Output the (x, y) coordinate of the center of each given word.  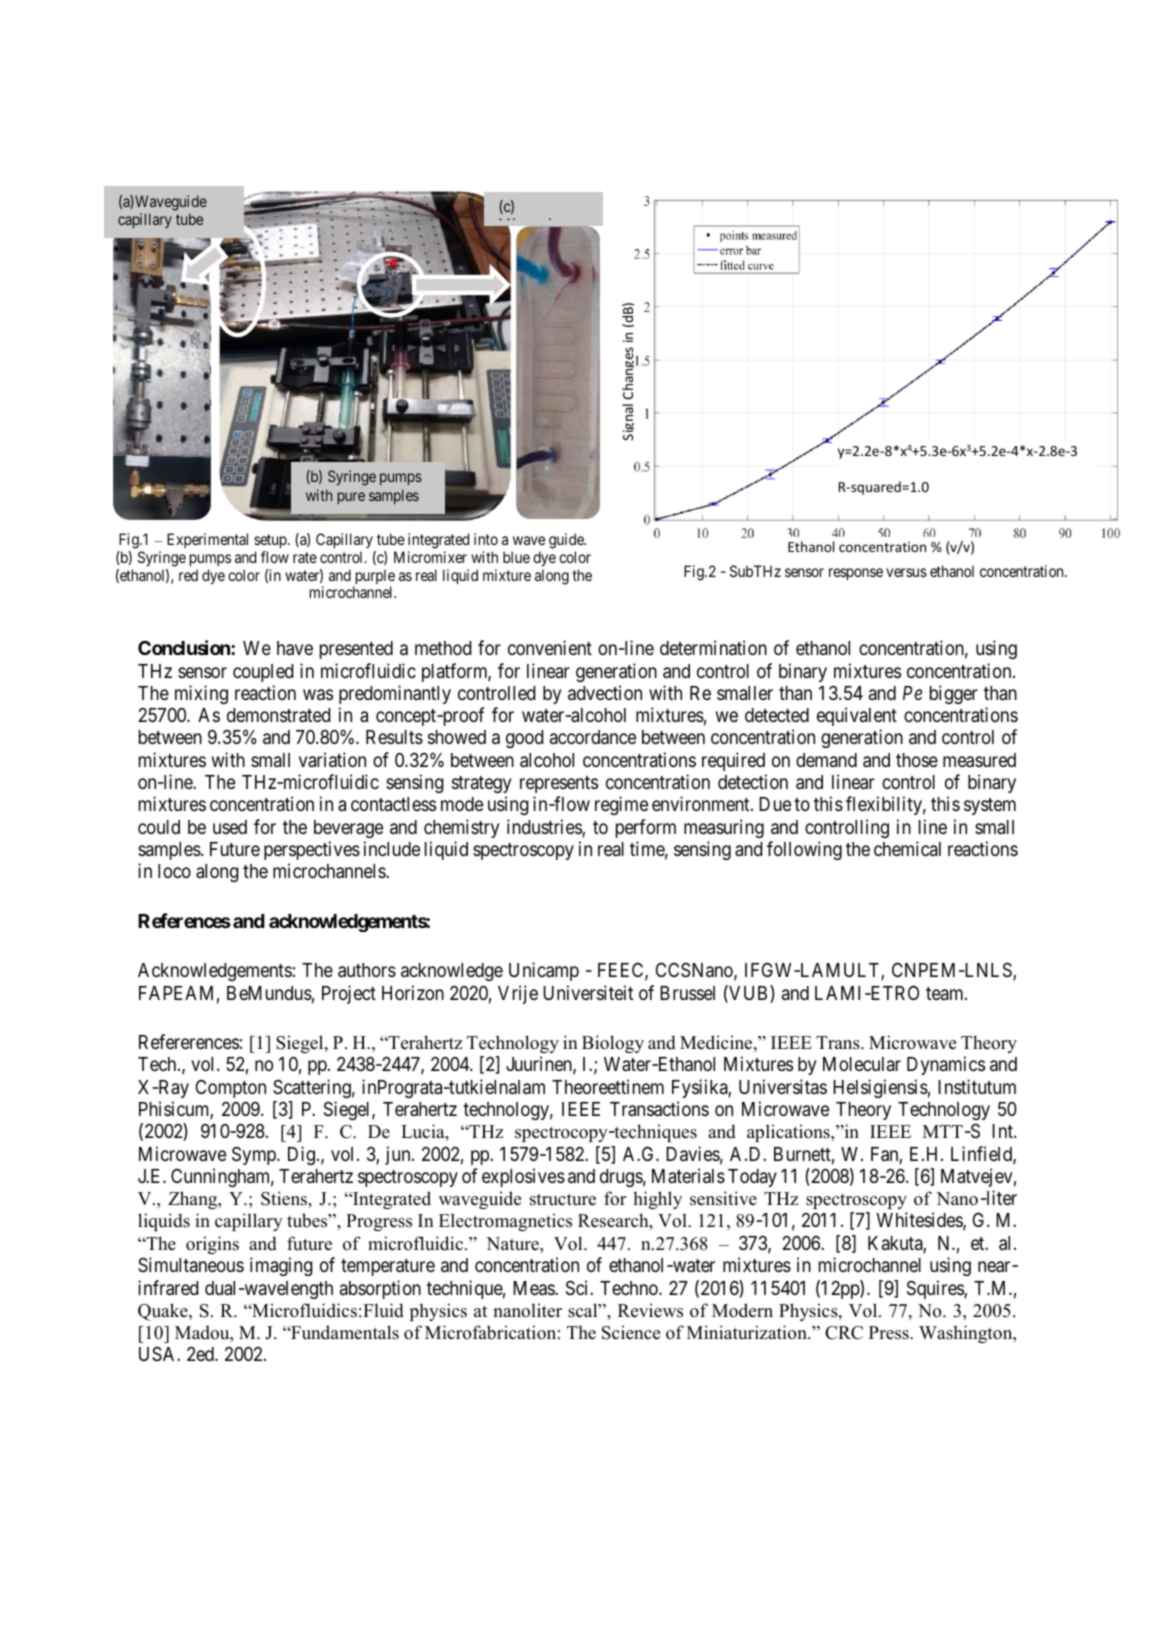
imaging (281, 1266)
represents (559, 784)
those (917, 760)
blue (516, 557)
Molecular (862, 1064)
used (230, 827)
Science (631, 1332)
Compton (231, 1088)
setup (271, 541)
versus (906, 572)
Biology (613, 1044)
